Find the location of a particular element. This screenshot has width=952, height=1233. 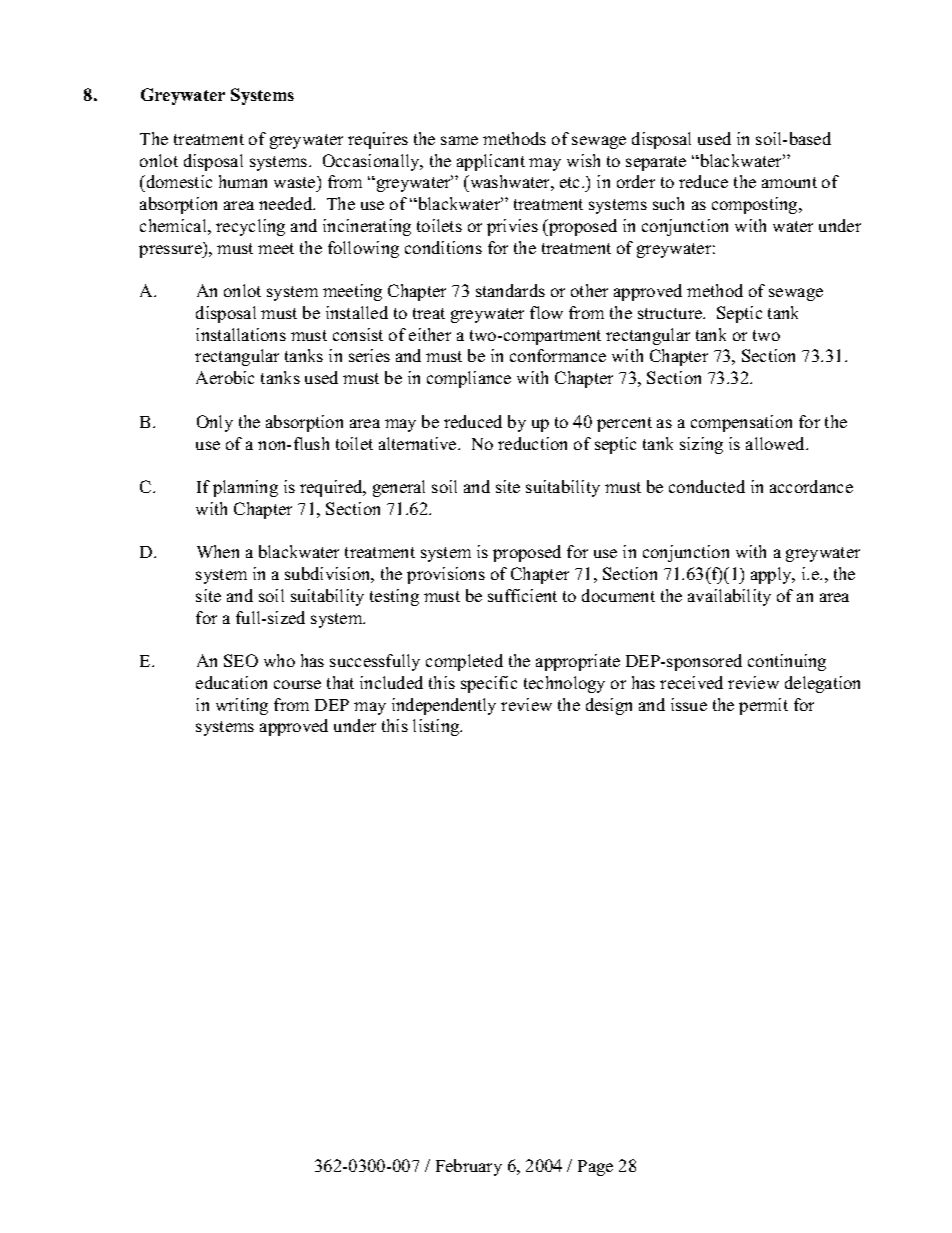

February is located at coordinates (469, 1167).
